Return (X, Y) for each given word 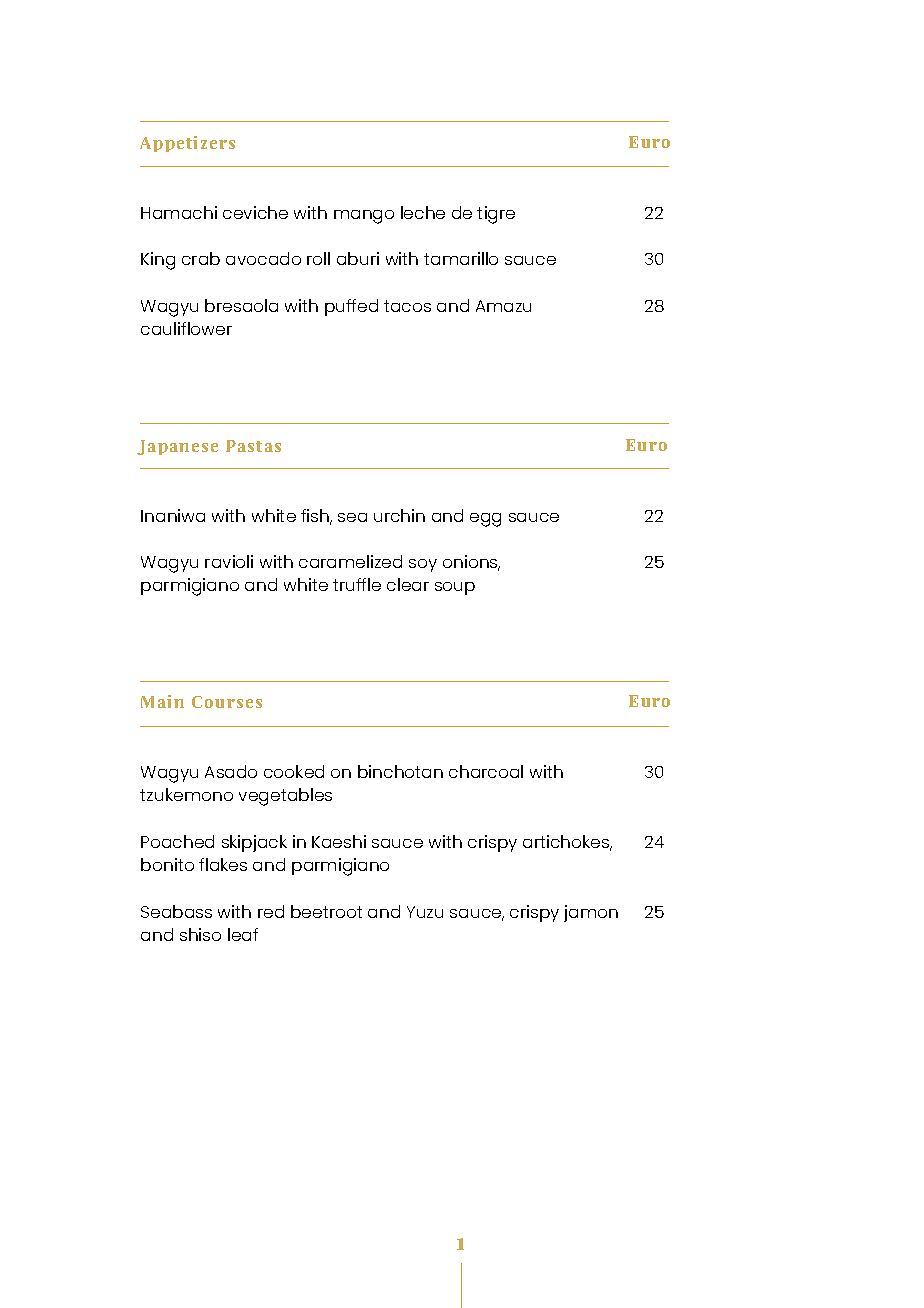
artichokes (567, 843)
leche (423, 212)
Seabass (176, 911)
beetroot (326, 911)
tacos (407, 306)
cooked (294, 771)
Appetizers (187, 144)
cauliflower (186, 328)
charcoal (486, 771)
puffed (351, 307)
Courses (227, 702)
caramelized (350, 561)
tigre (496, 215)
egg (485, 520)
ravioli (229, 561)
